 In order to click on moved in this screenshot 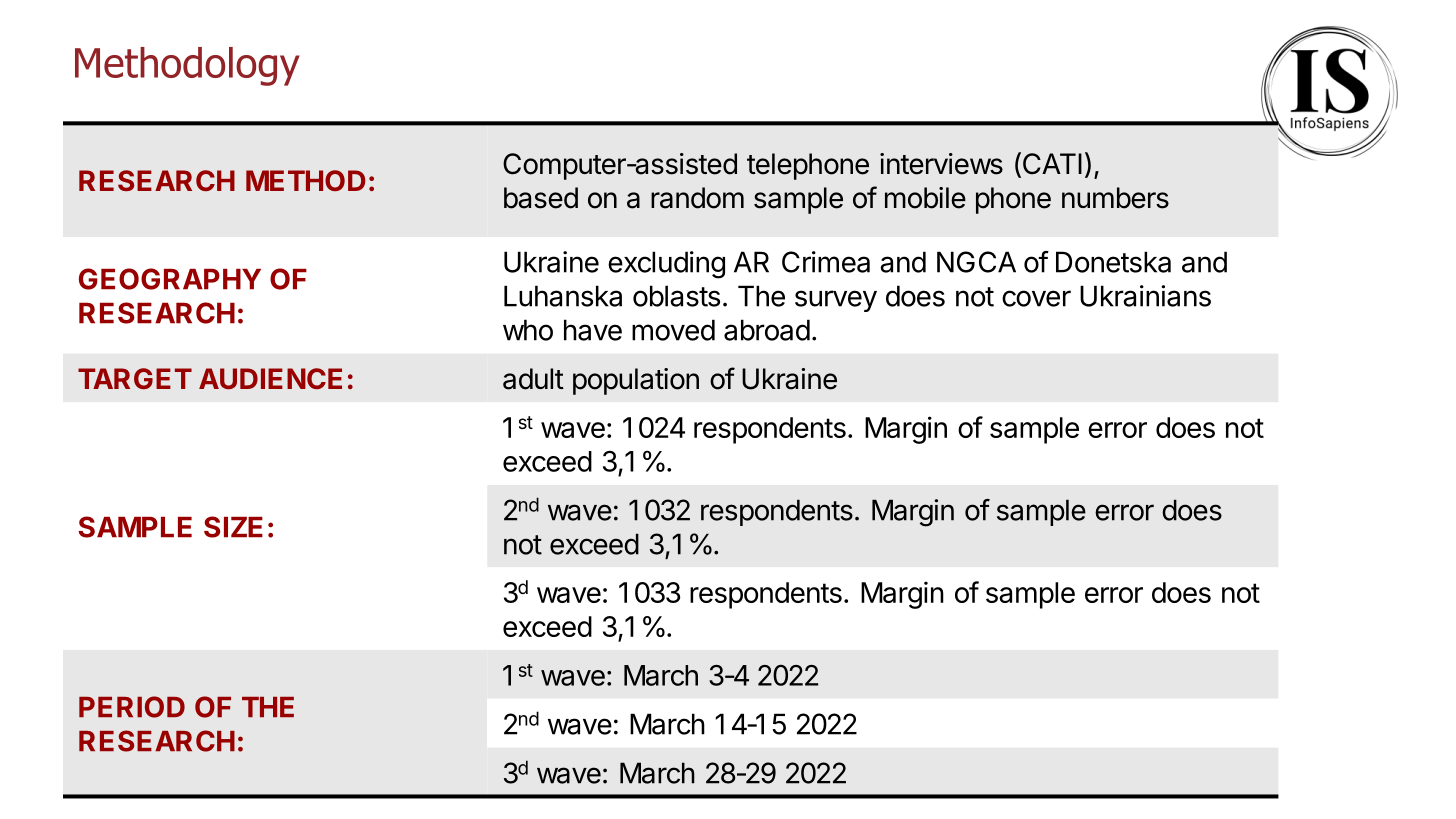, I will do `click(673, 330)`.
